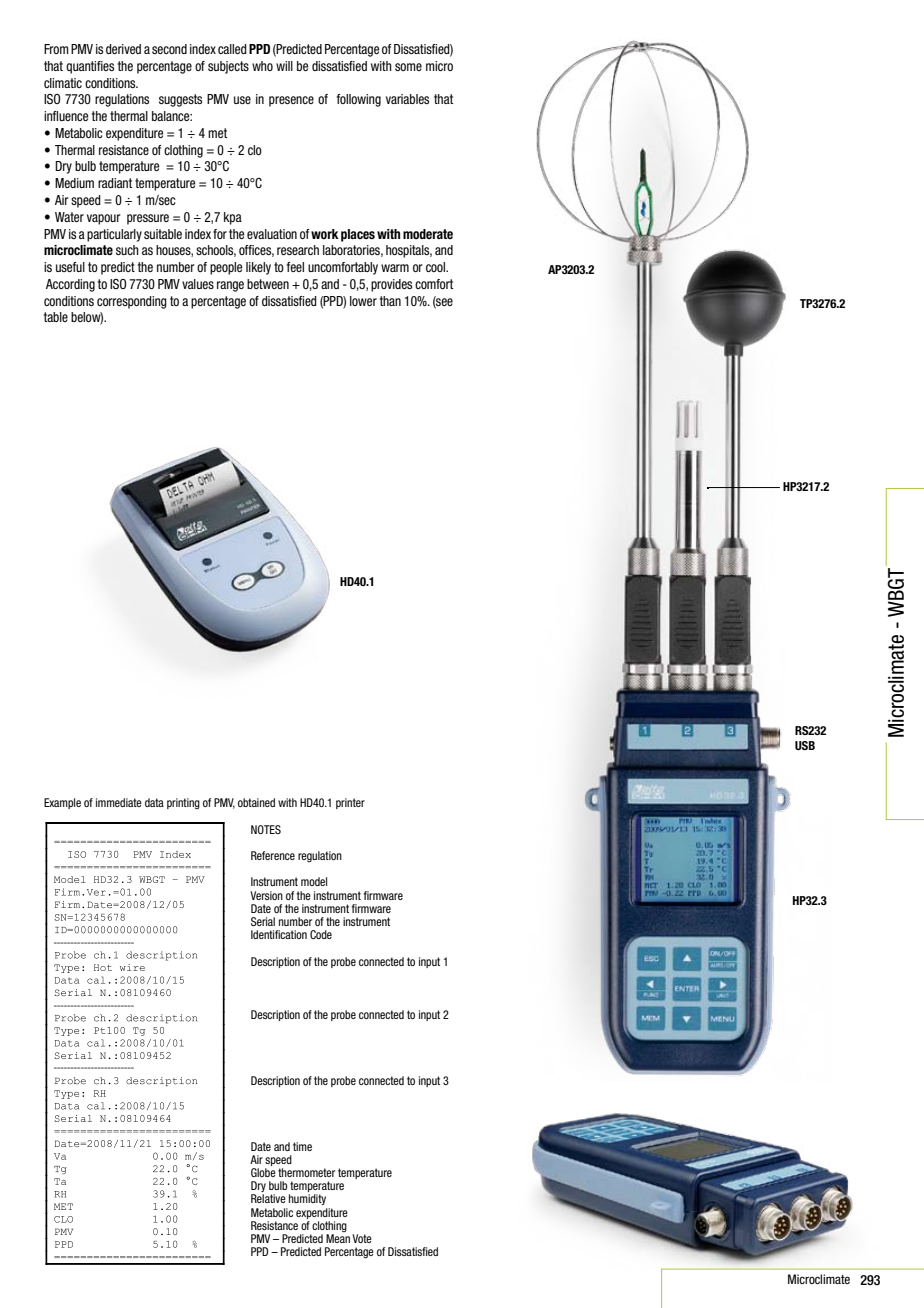 This screenshot has width=924, height=1308. Describe the element at coordinates (279, 934) in the screenshot. I see `Identification` at that location.
